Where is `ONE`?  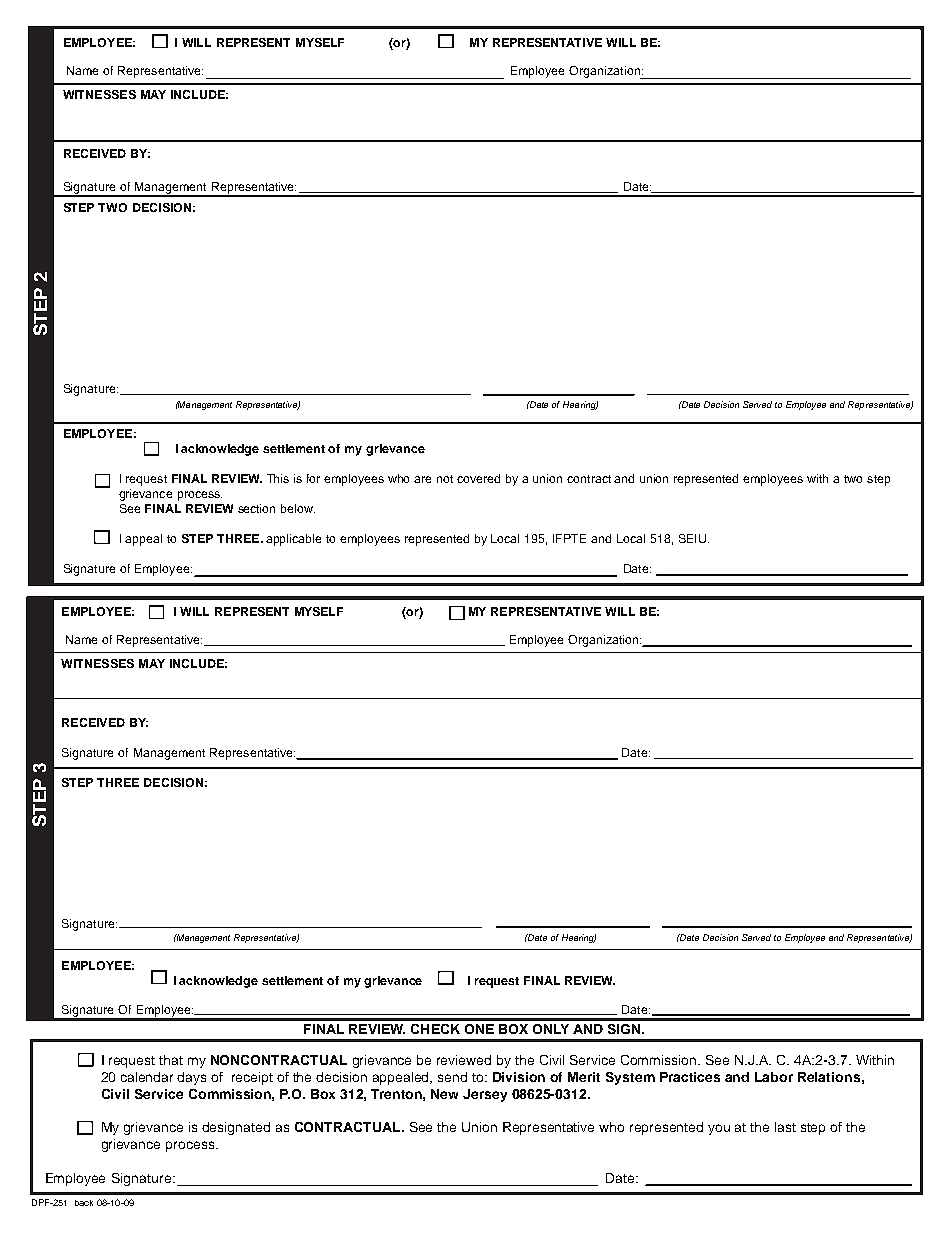 ONE is located at coordinates (479, 1029).
